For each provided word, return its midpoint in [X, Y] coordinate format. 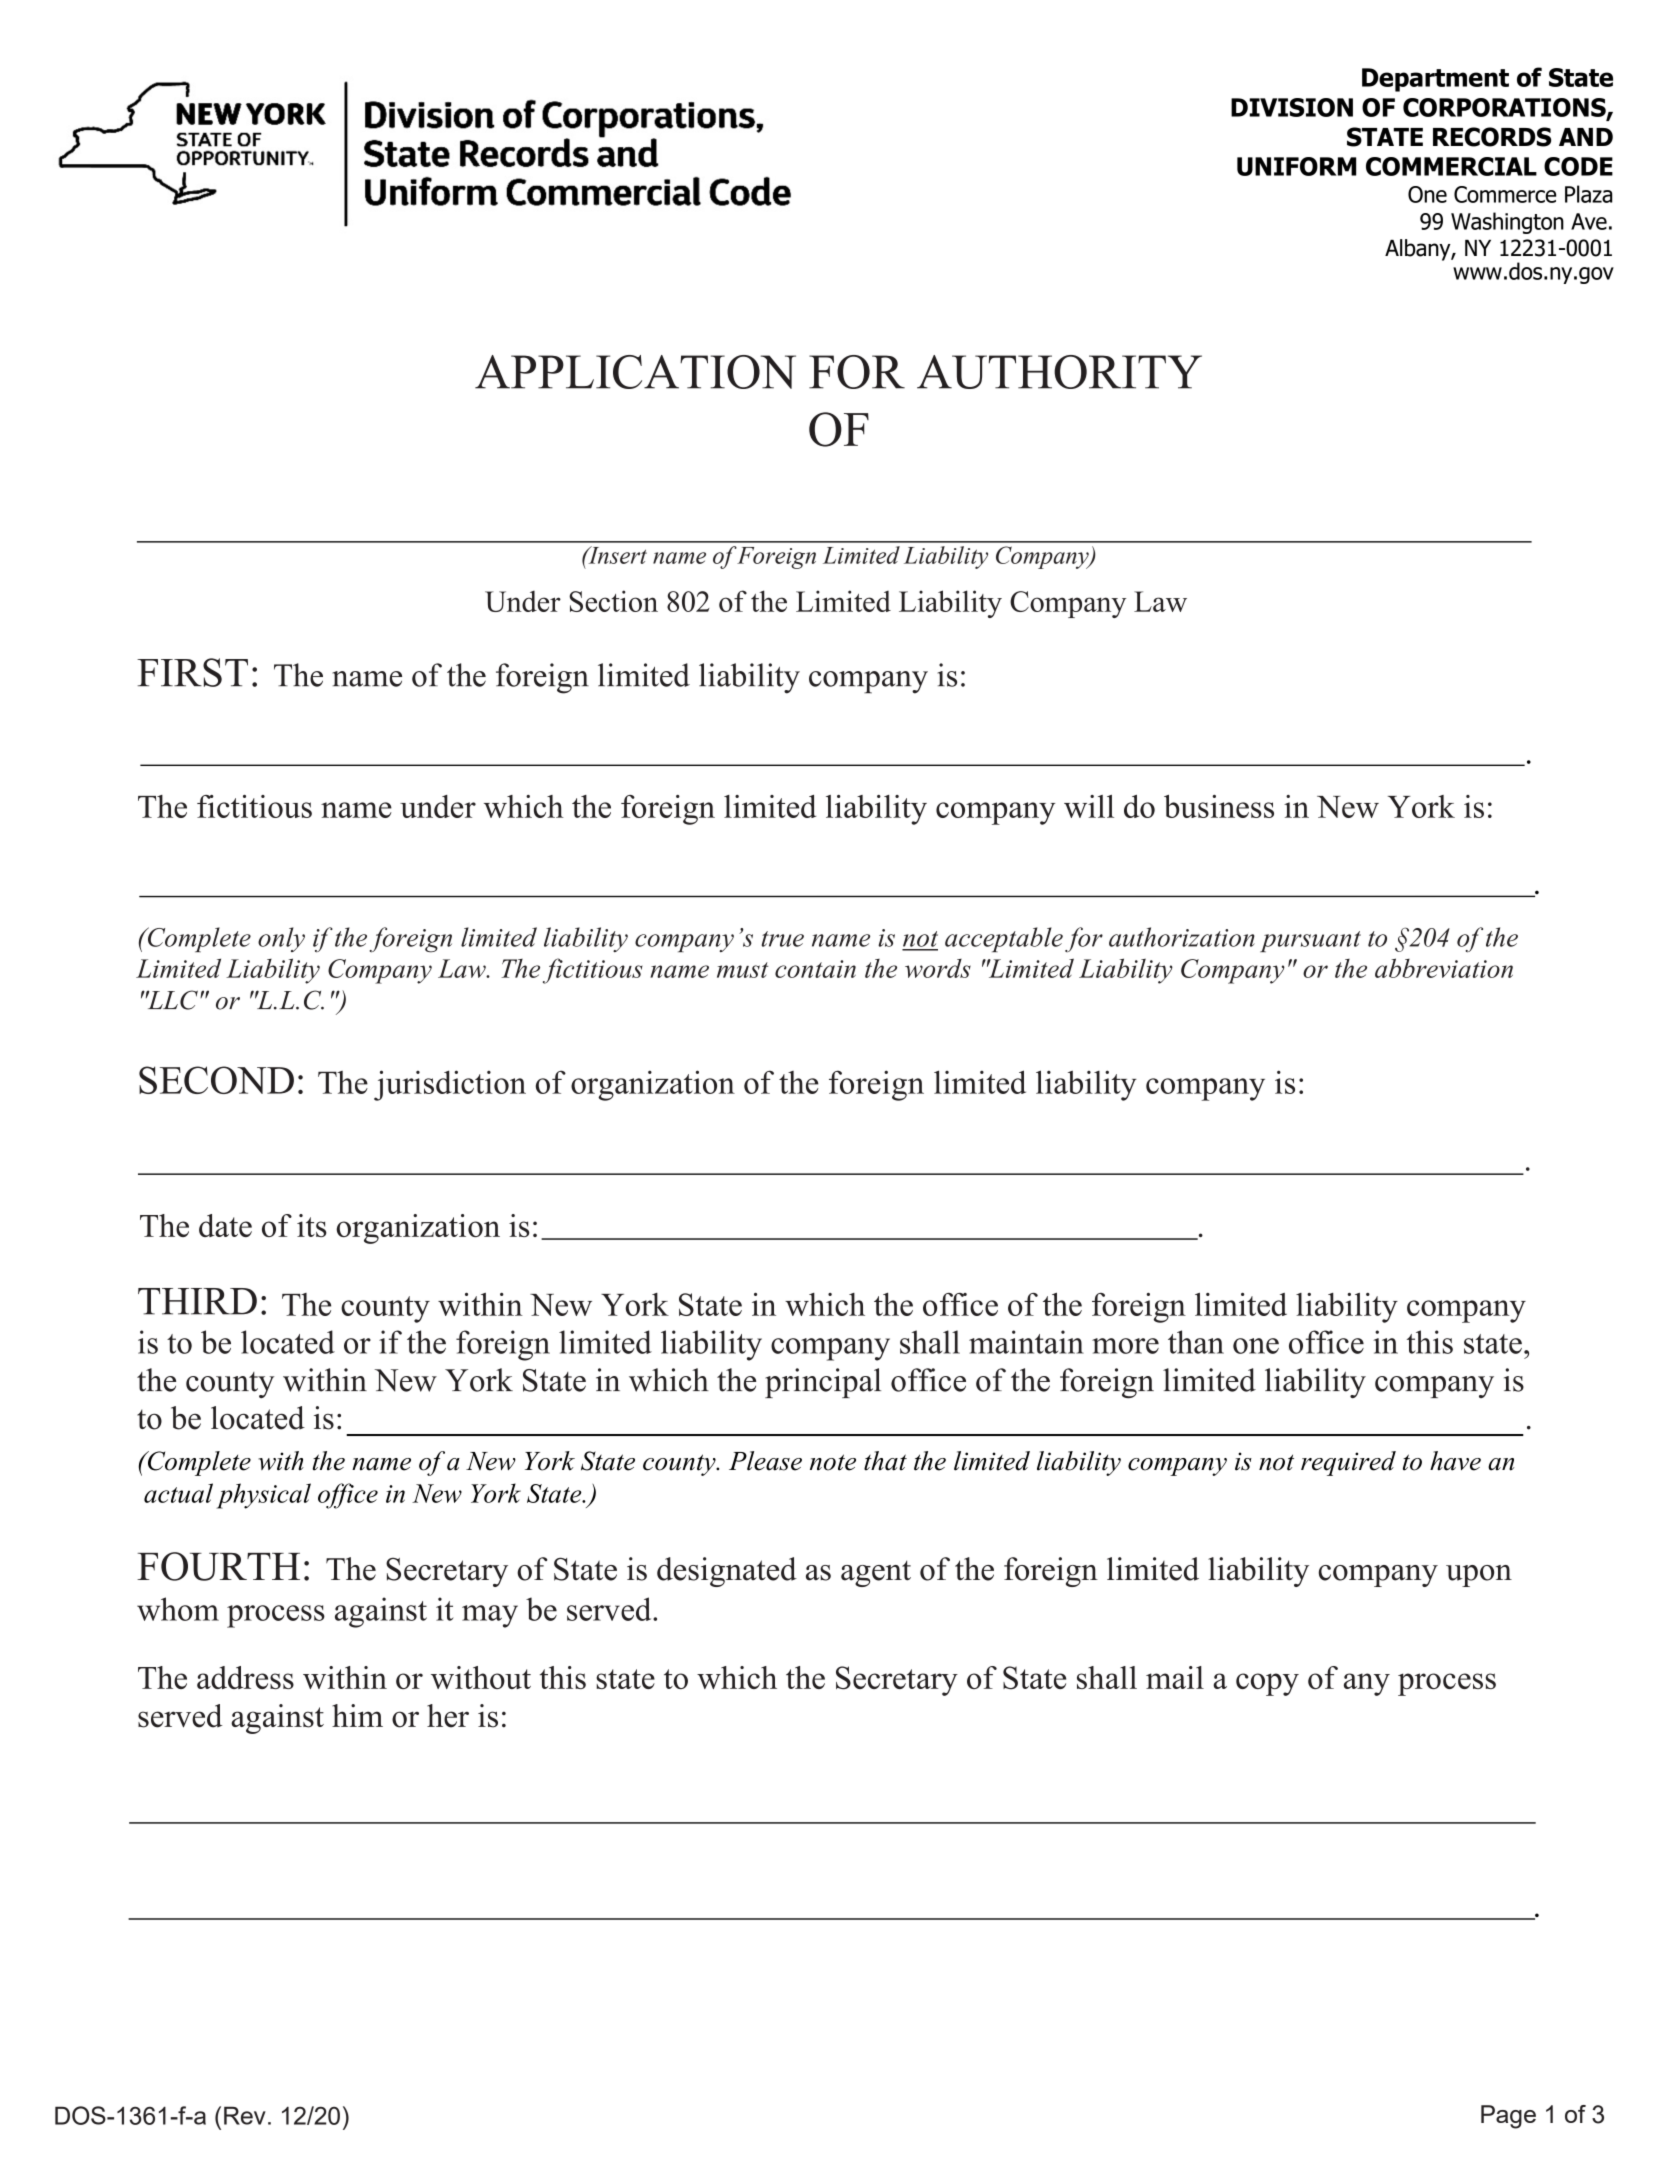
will [1089, 806]
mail [1175, 1677]
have [1455, 1461]
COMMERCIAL [1451, 166]
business [1219, 806]
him [357, 1715]
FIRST [192, 672]
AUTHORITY [1059, 372]
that [885, 1461]
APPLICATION [635, 372]
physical [264, 1496]
